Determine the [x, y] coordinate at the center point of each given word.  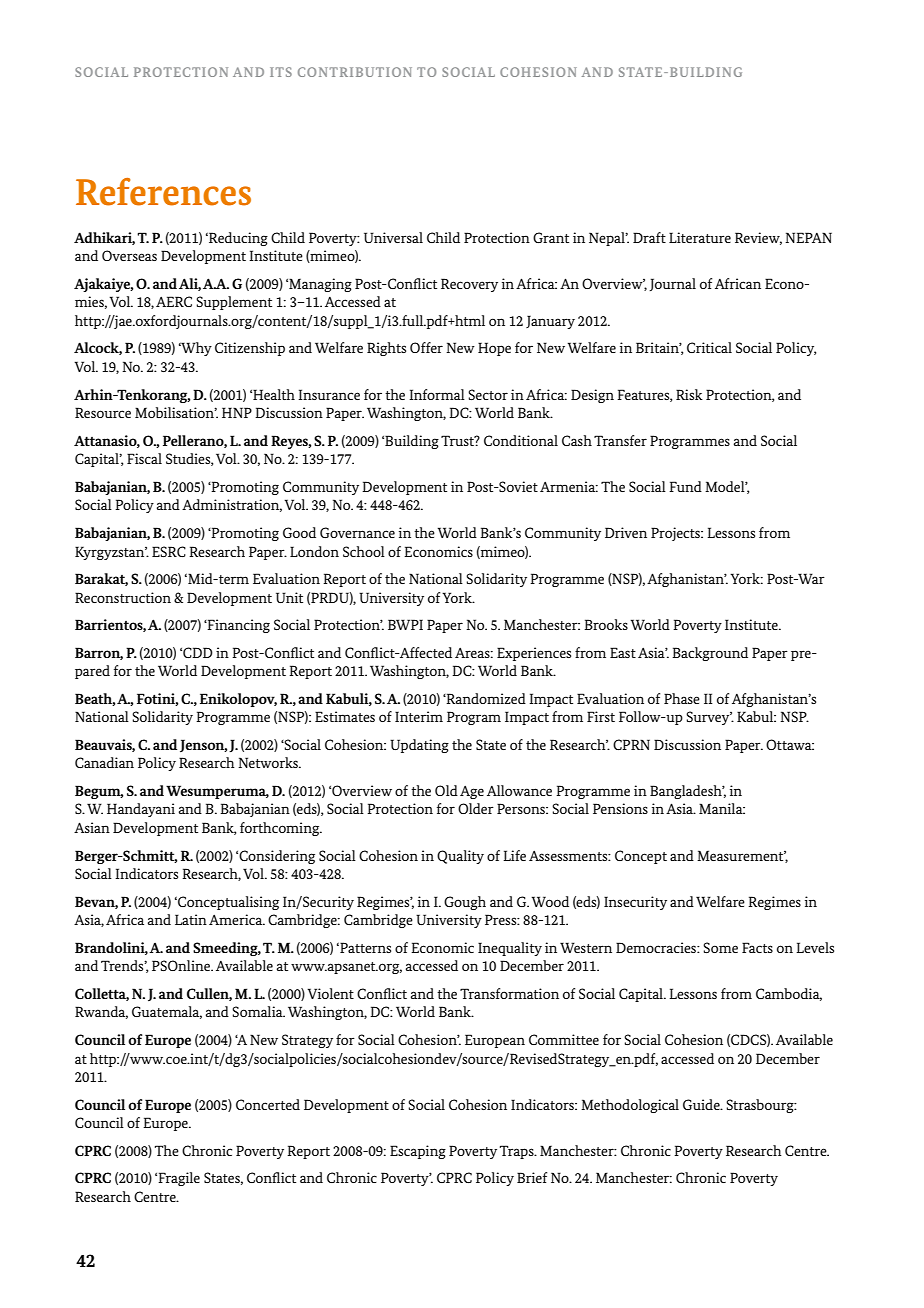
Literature [700, 237]
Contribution [355, 72]
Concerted [268, 1104]
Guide [702, 1104]
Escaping [418, 1152]
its [281, 72]
